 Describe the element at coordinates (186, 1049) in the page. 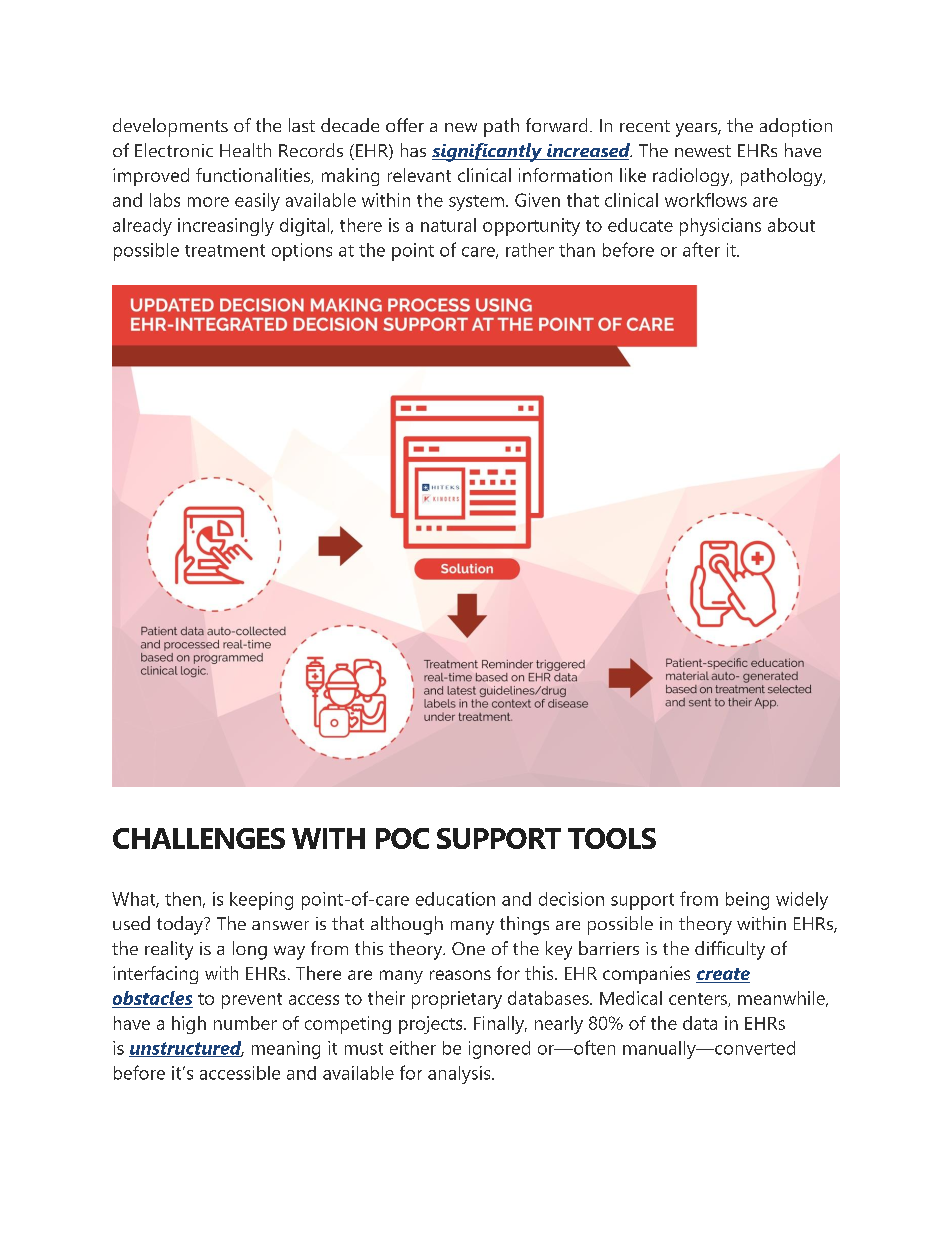

I see `unstructured` at that location.
